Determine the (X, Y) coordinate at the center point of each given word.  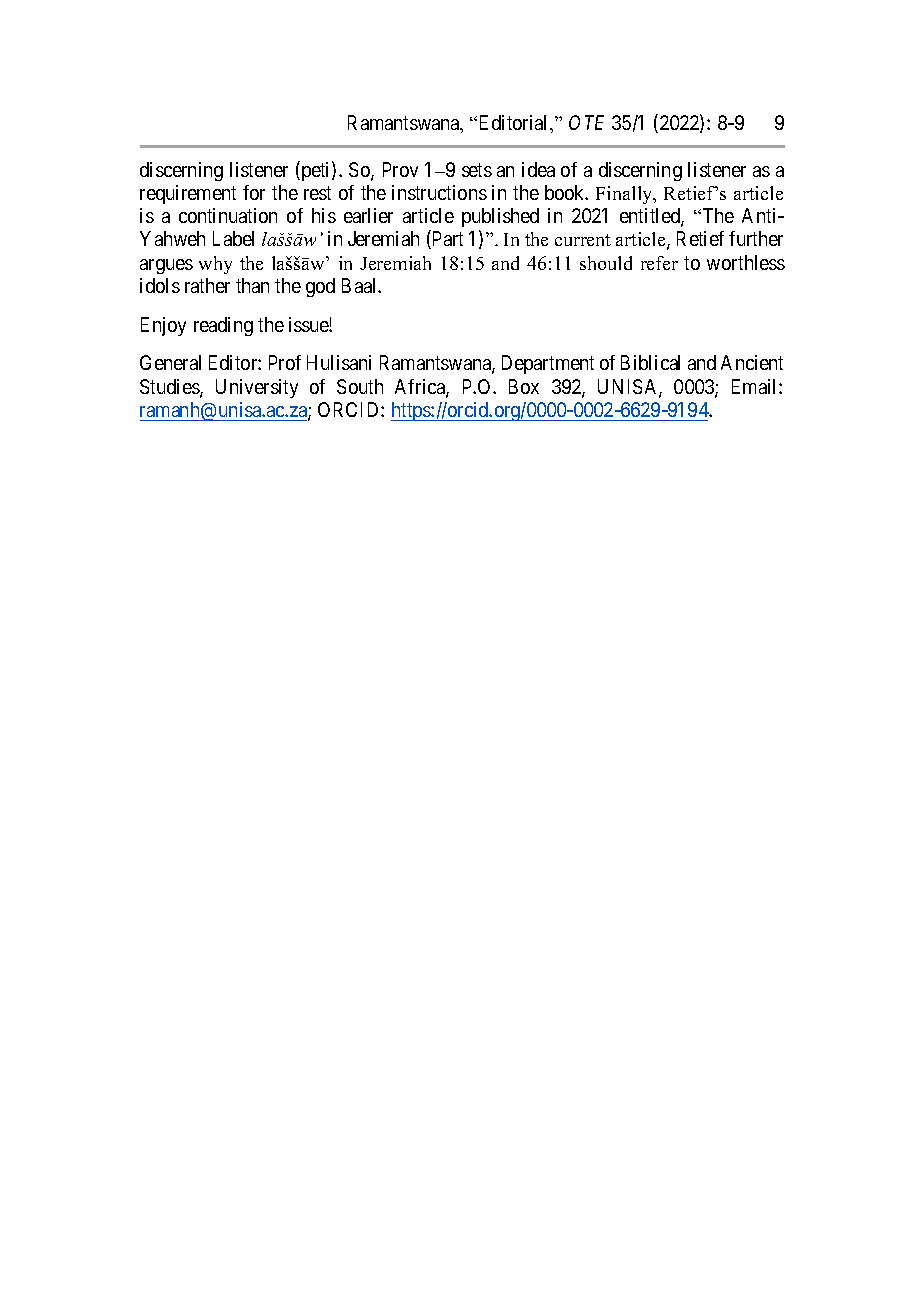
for (254, 192)
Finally (625, 195)
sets (477, 170)
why (215, 265)
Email (756, 386)
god (320, 287)
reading (223, 326)
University (257, 388)
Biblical (650, 362)
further (756, 238)
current (583, 240)
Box (524, 386)
